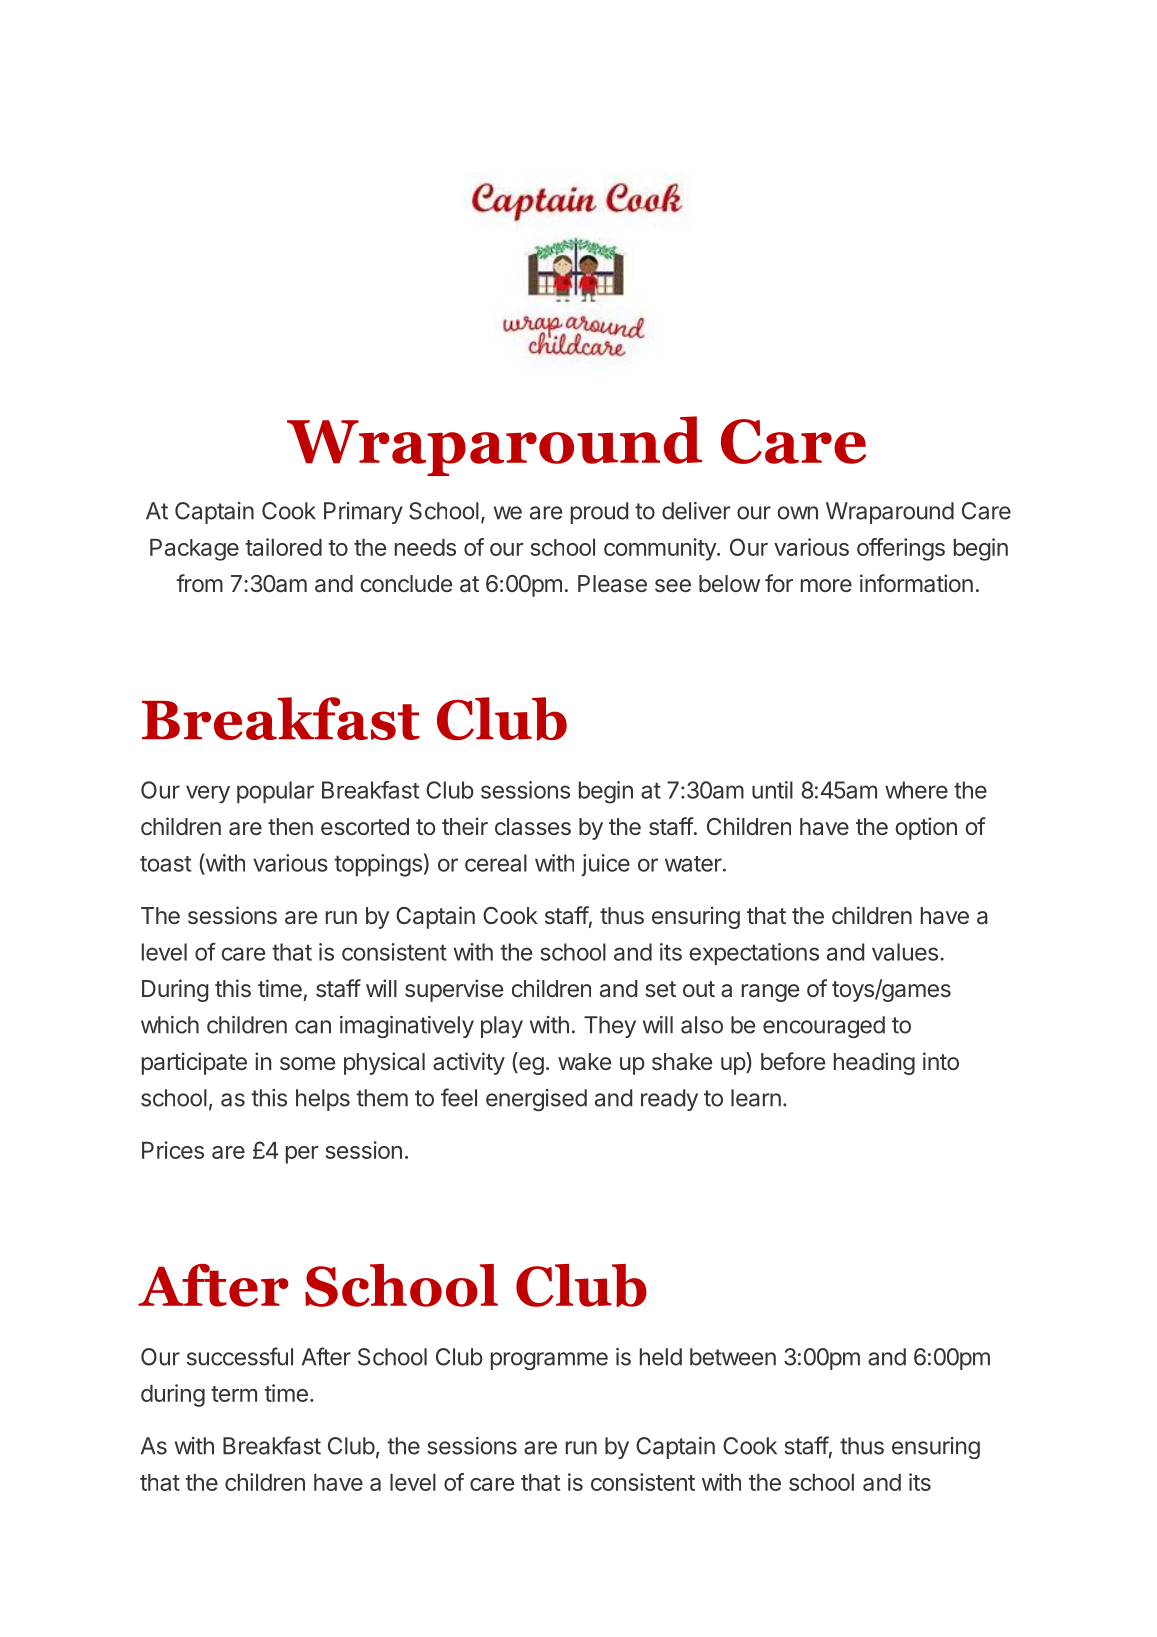 This screenshot has height=1637, width=1157. What do you see at coordinates (733, 1357) in the screenshot?
I see `between` at bounding box center [733, 1357].
